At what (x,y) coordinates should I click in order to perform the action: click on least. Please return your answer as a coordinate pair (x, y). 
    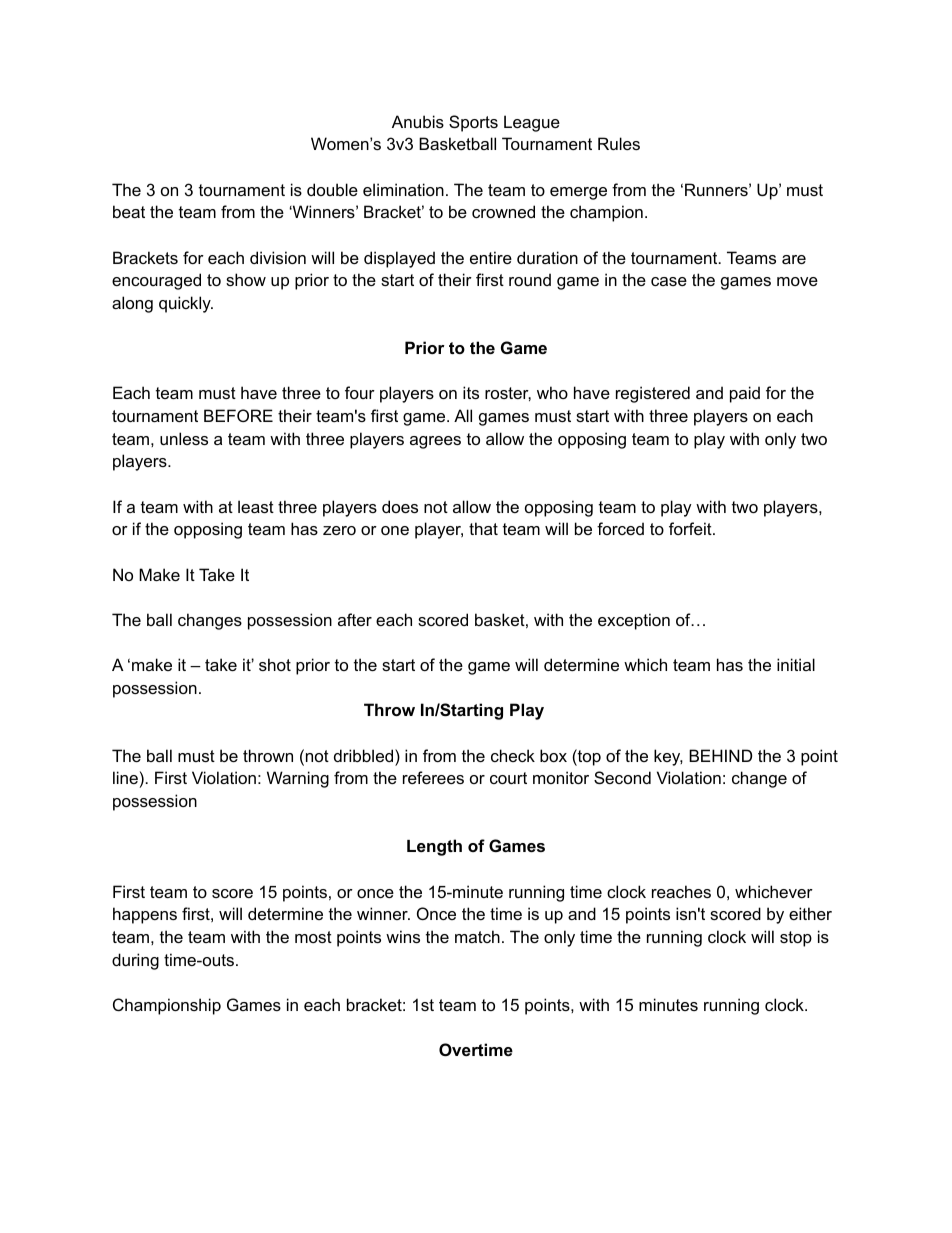
    Looking at the image, I should click on (256, 506).
